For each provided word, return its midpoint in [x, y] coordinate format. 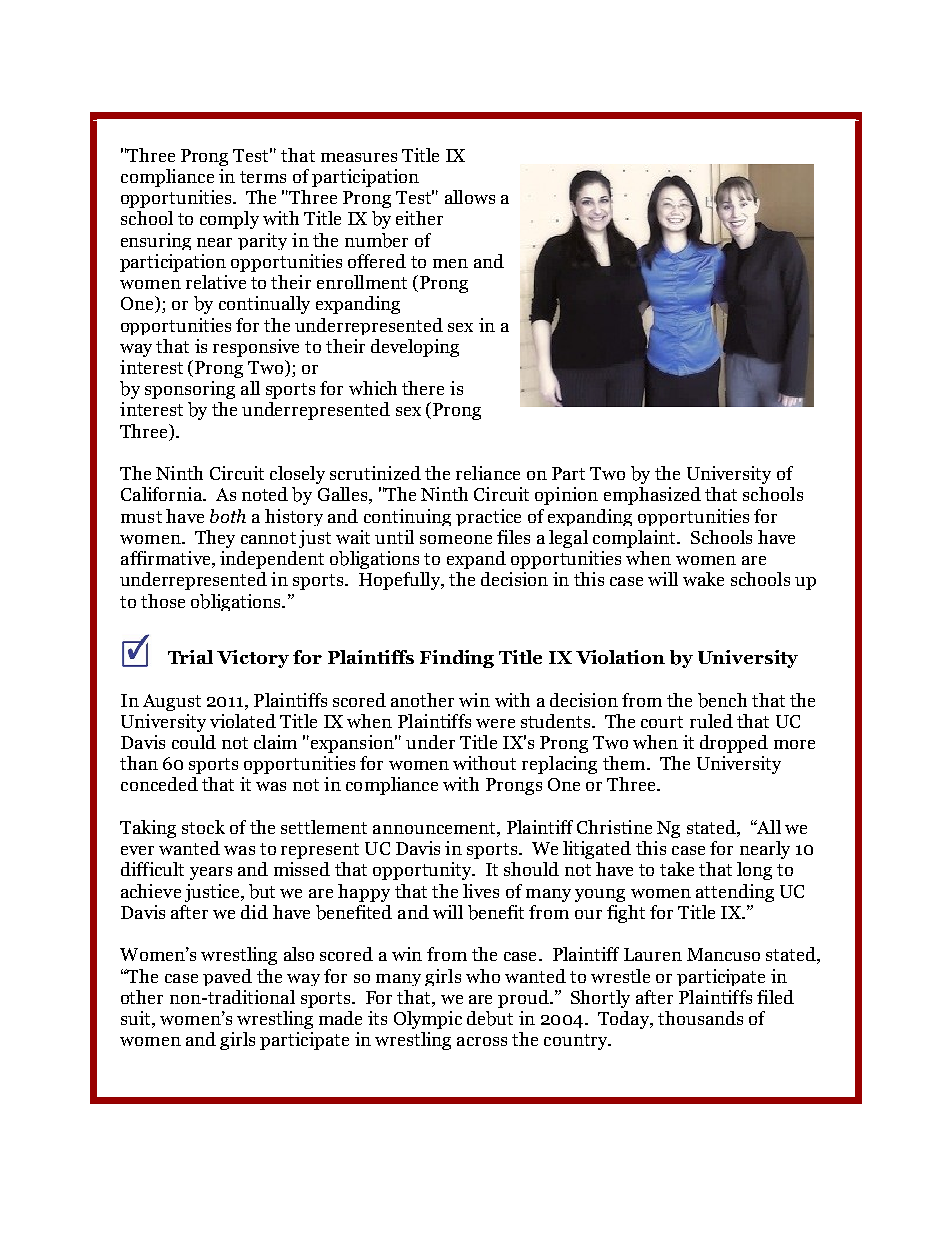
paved [227, 977]
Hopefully [401, 581]
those [163, 601]
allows [470, 197]
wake [703, 579]
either [419, 218]
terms [263, 177]
